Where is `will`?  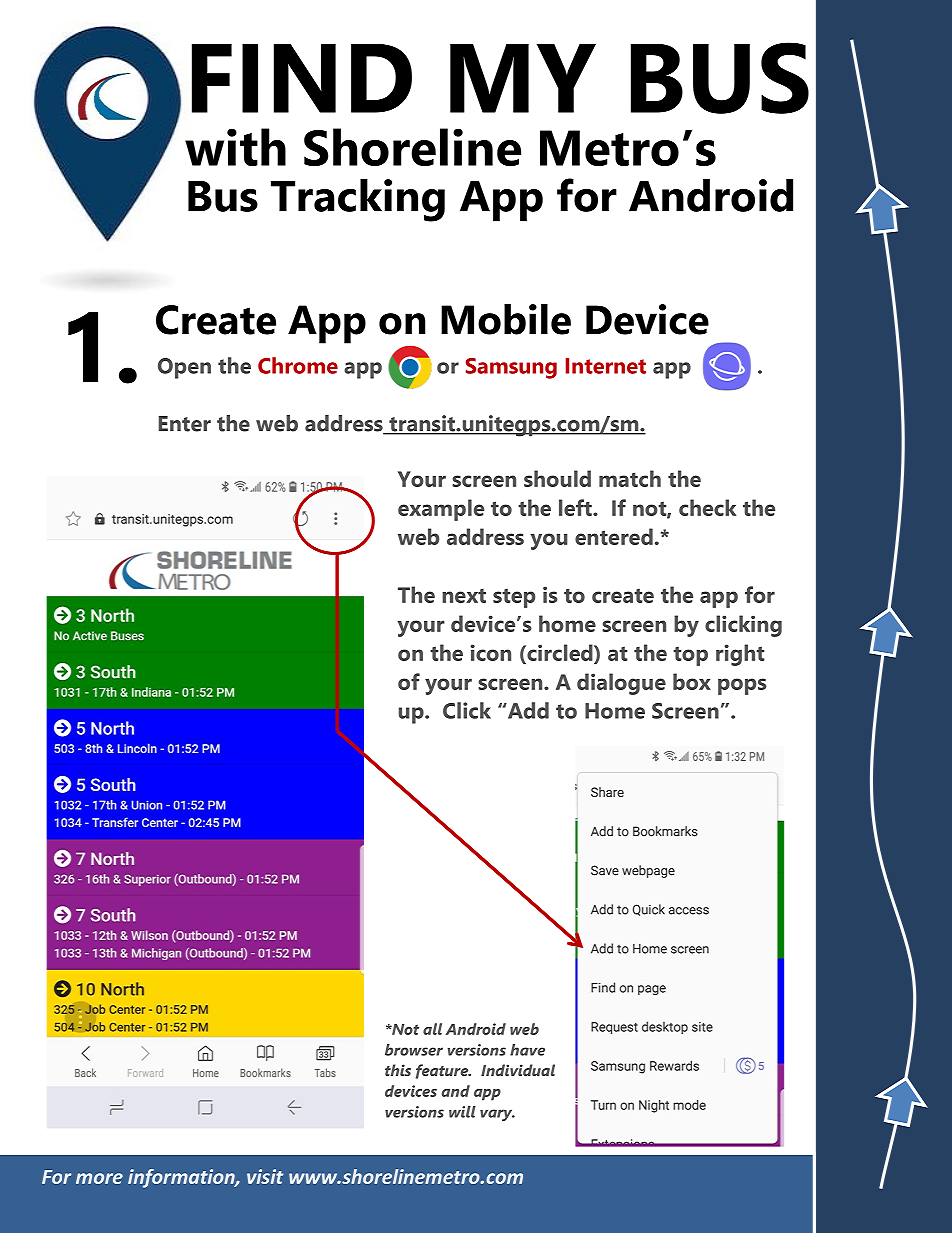
will is located at coordinates (462, 1112).
